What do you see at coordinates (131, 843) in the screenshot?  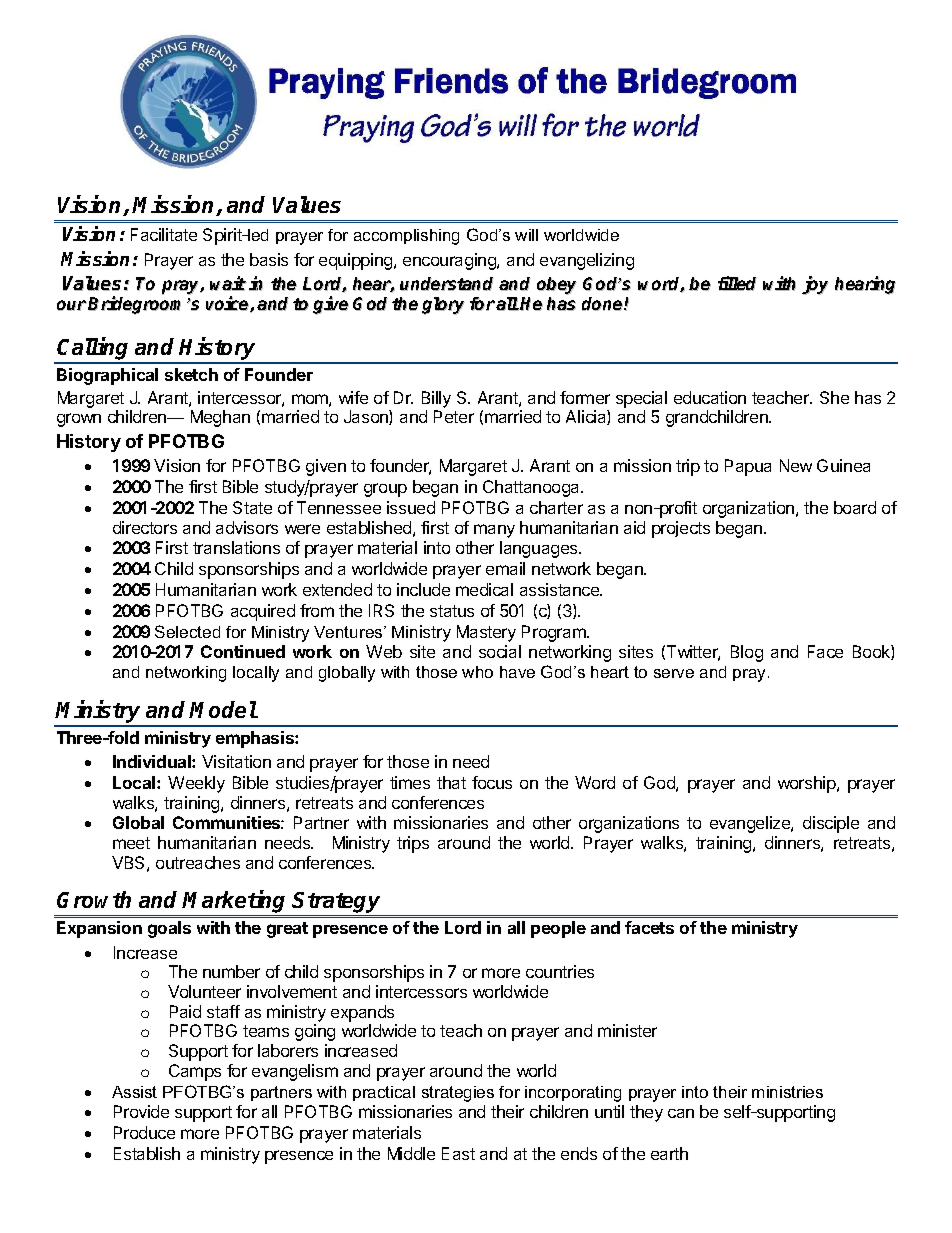 I see `meet` at bounding box center [131, 843].
